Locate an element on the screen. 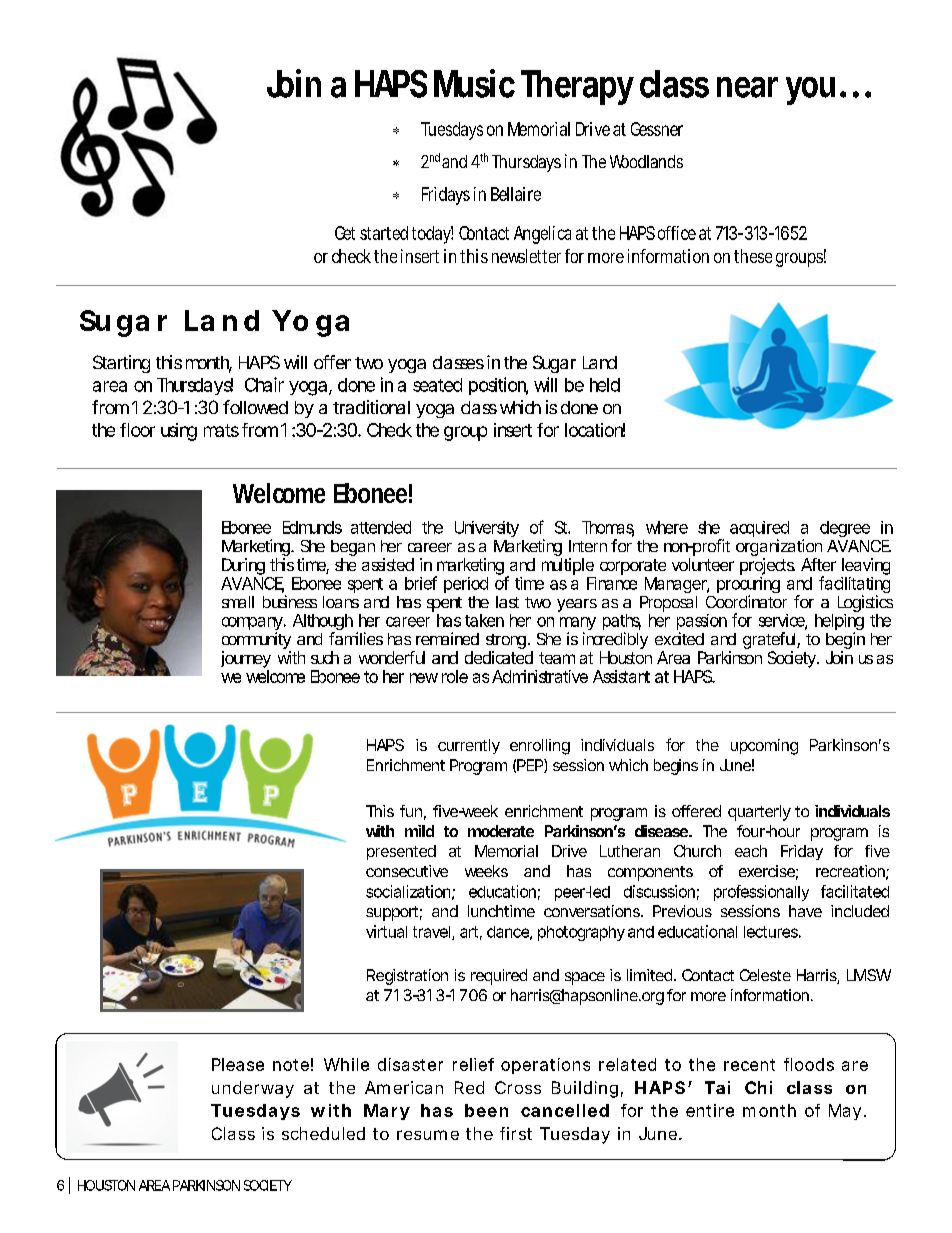 Image resolution: width=952 pixels, height=1233 pixels. these is located at coordinates (753, 256).
